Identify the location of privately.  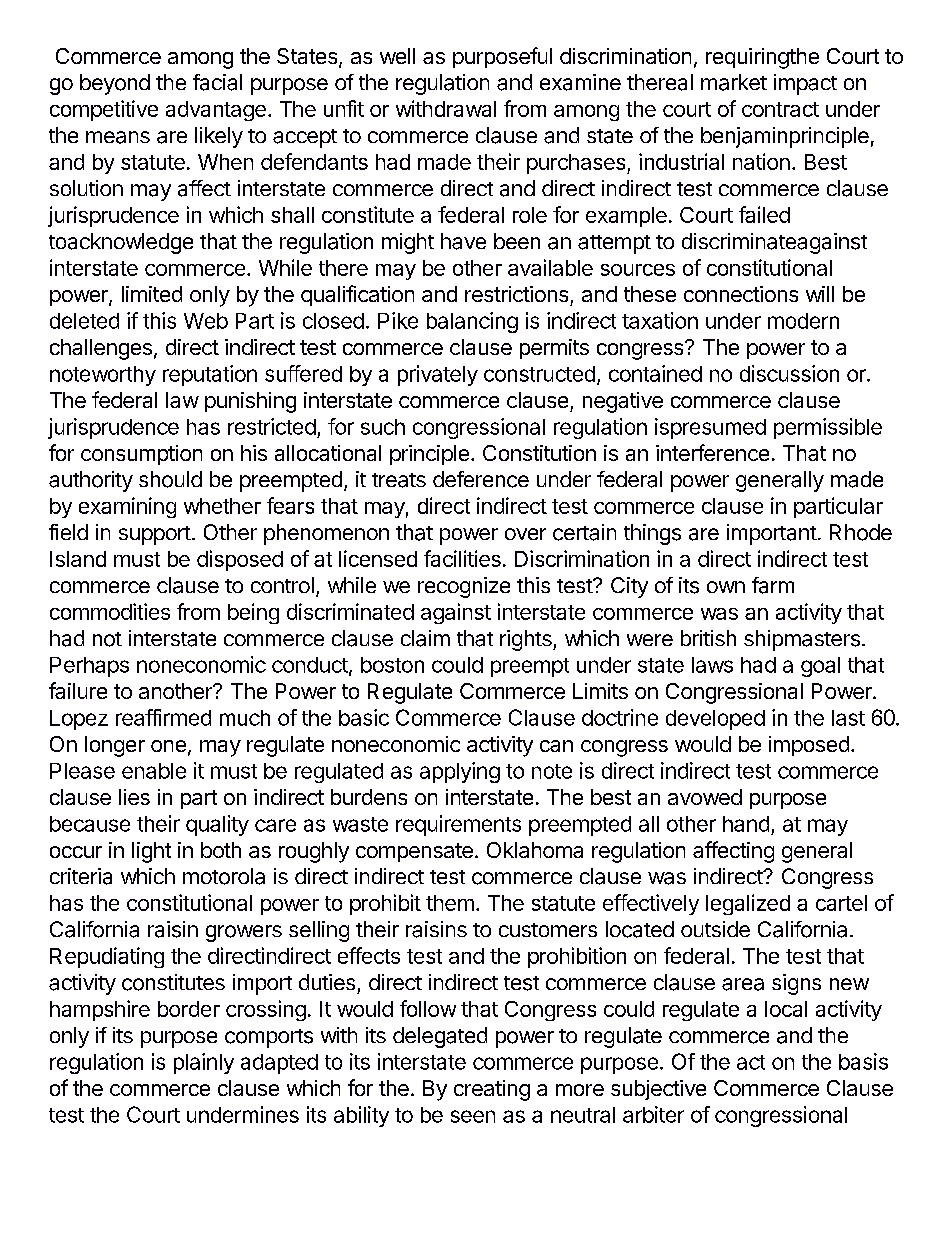
(438, 375).
